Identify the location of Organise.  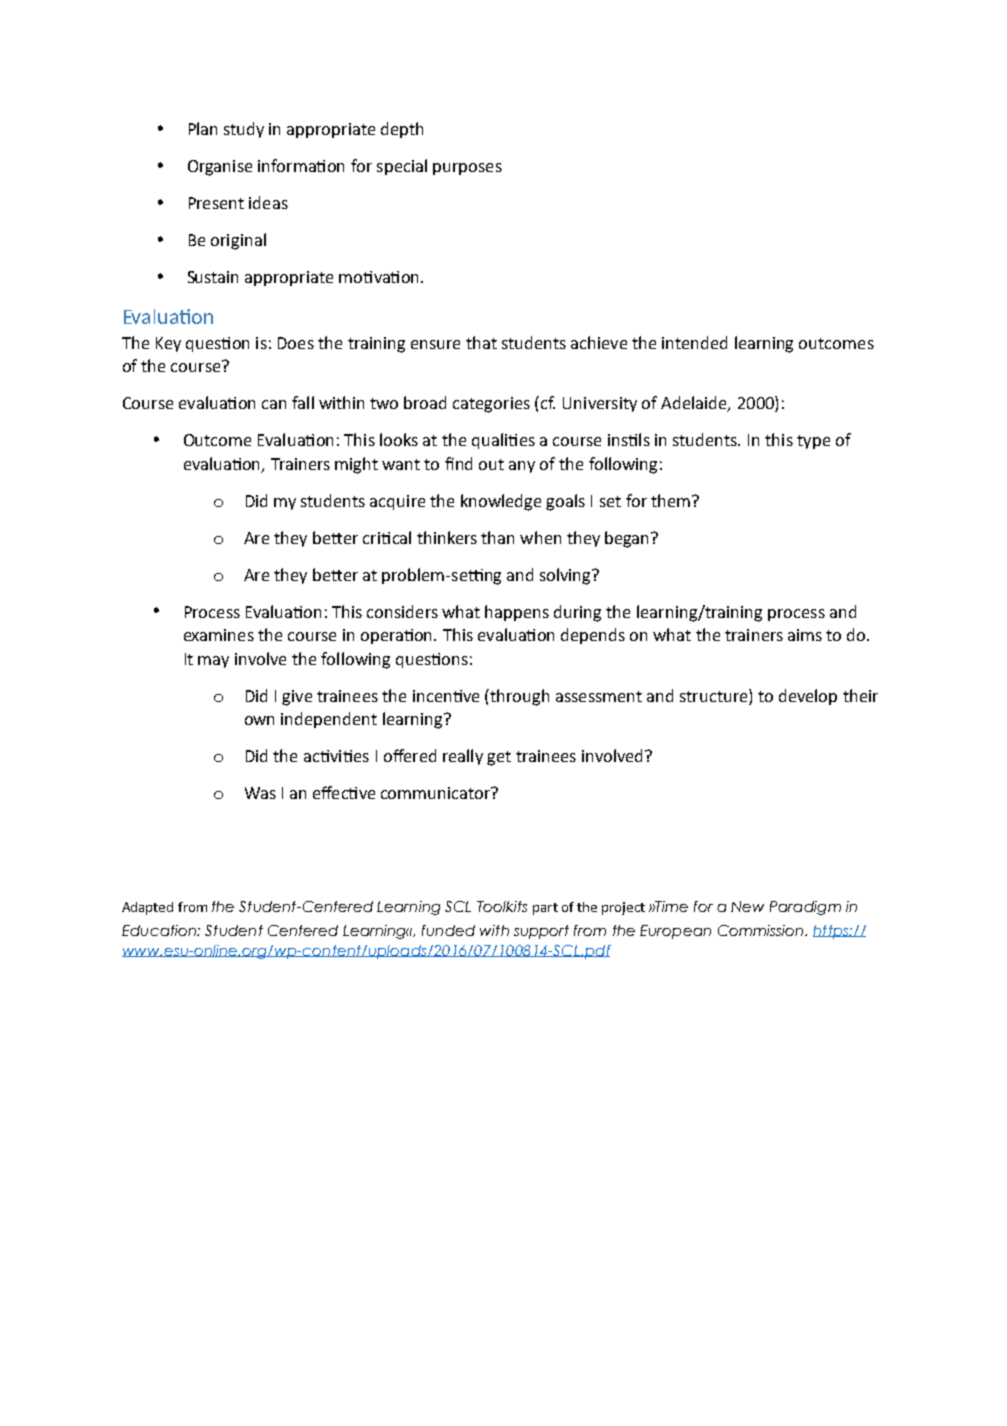
(220, 168).
